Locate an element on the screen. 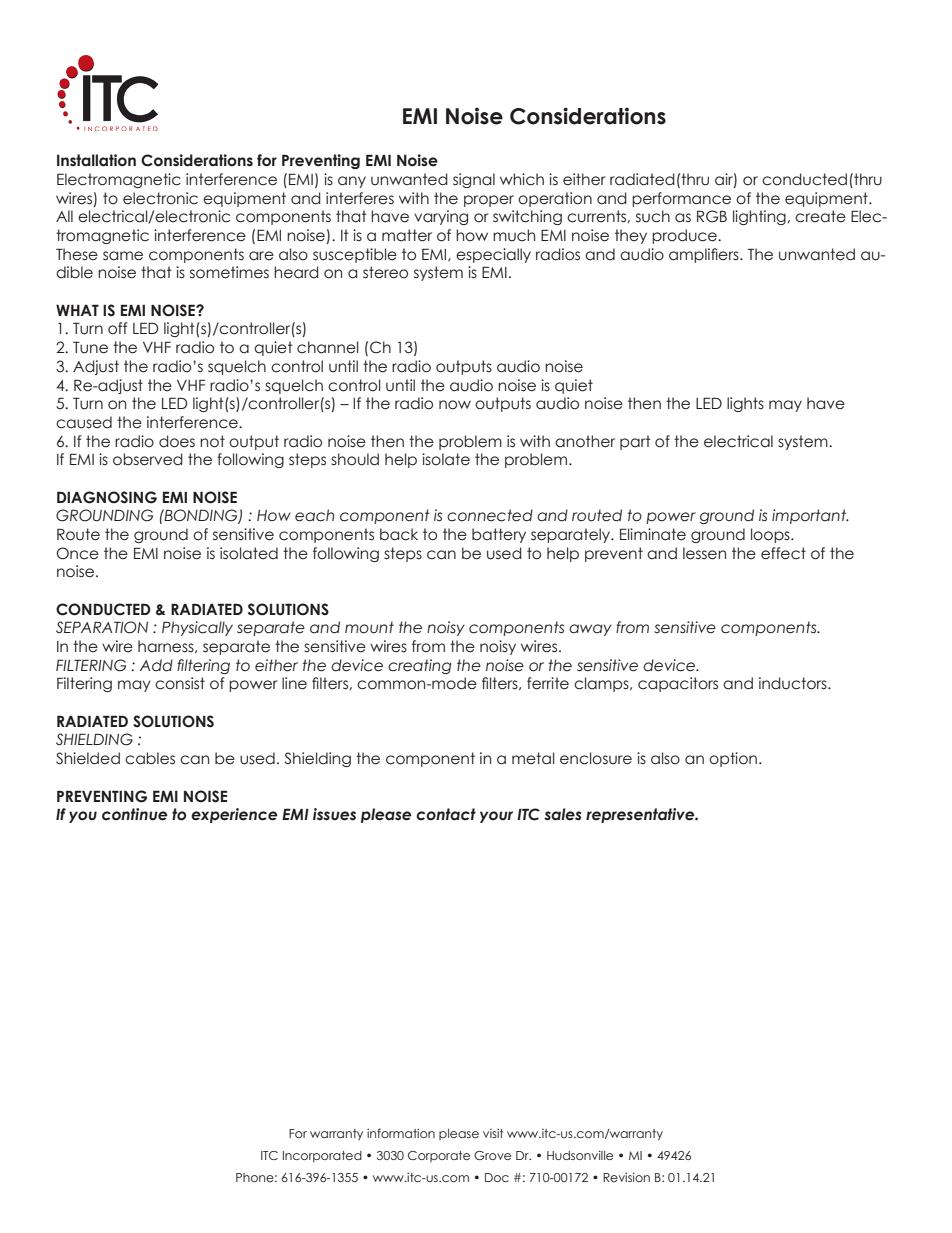 The image size is (952, 1233). Revision is located at coordinates (626, 1177).
